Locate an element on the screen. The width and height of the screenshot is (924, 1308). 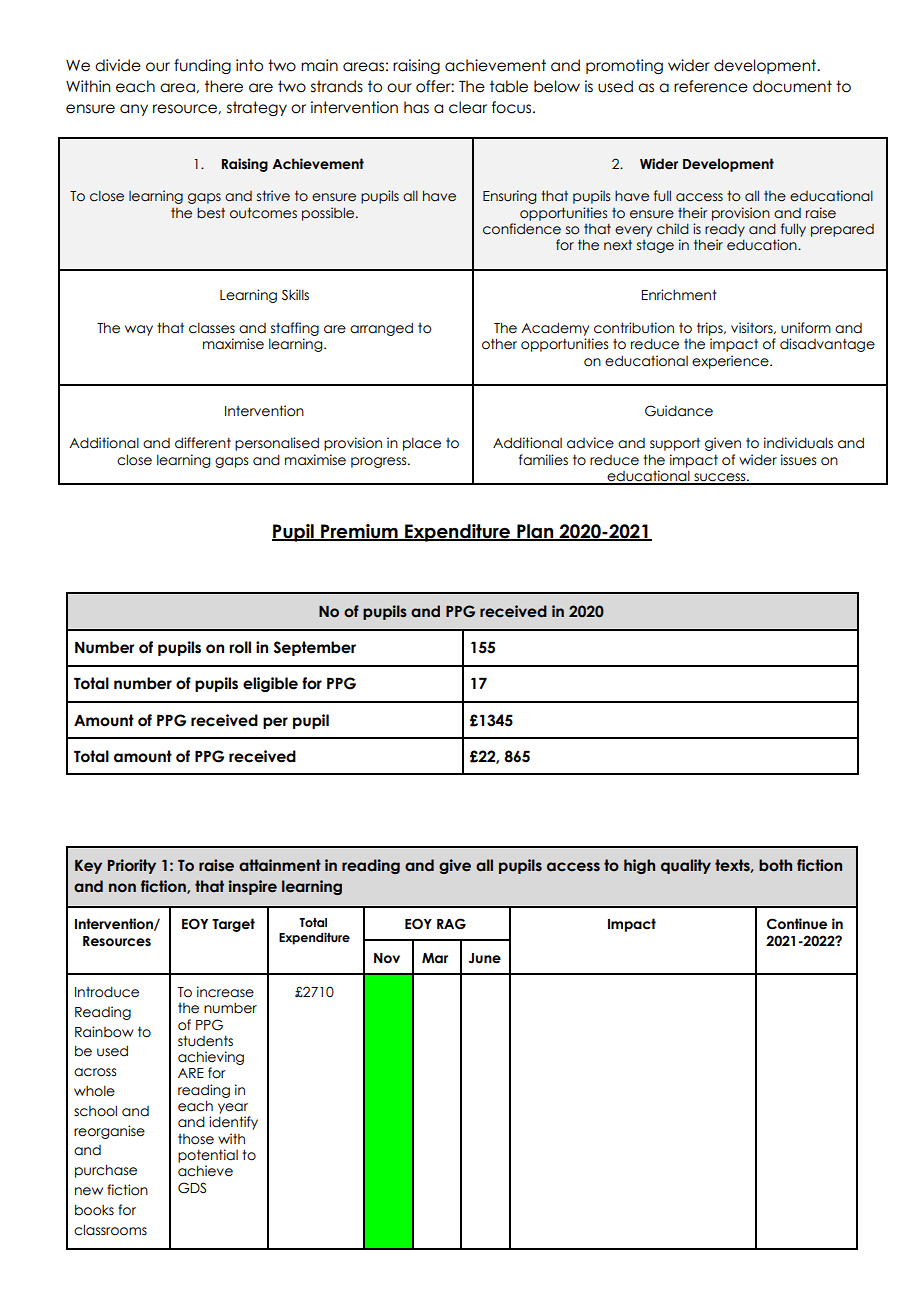
issues is located at coordinates (798, 460).
